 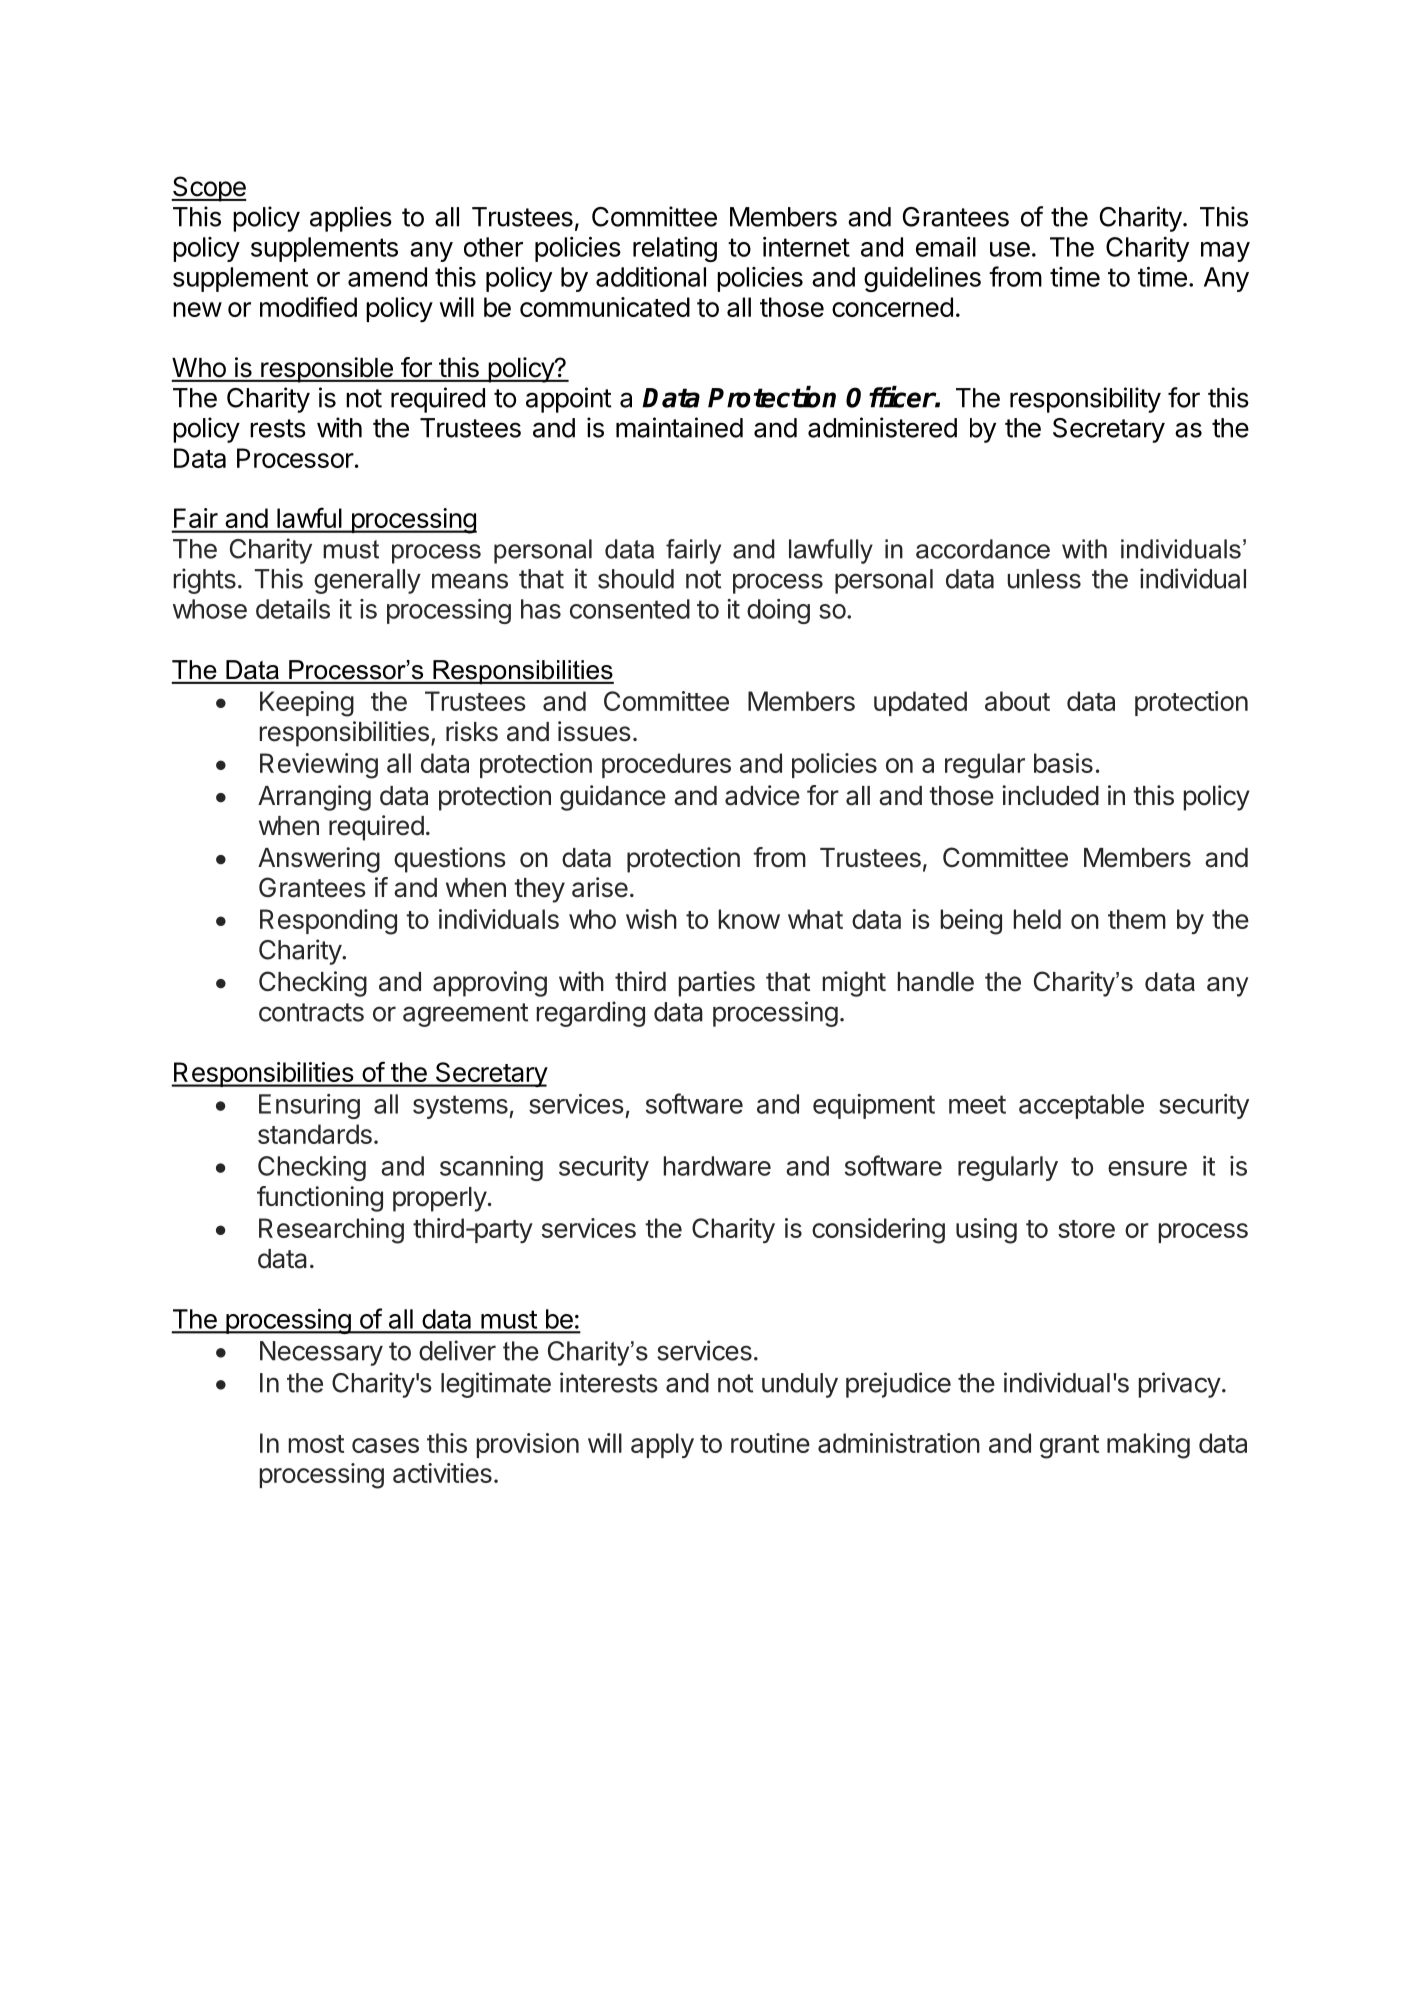 What do you see at coordinates (319, 860) in the screenshot?
I see `Answering` at bounding box center [319, 860].
